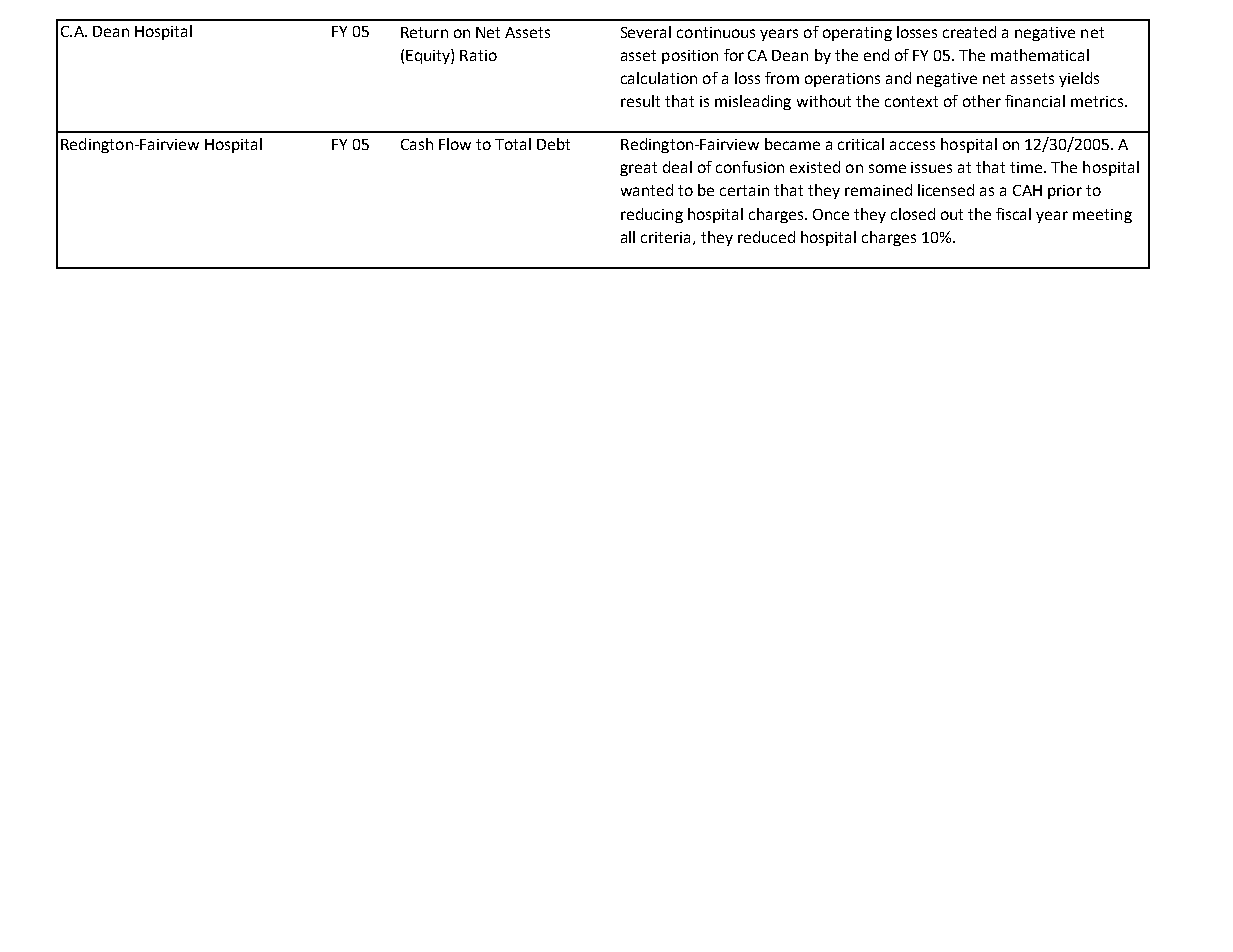 This page has height=952, width=1233. Describe the element at coordinates (424, 32) in the page. I see `Return` at that location.
